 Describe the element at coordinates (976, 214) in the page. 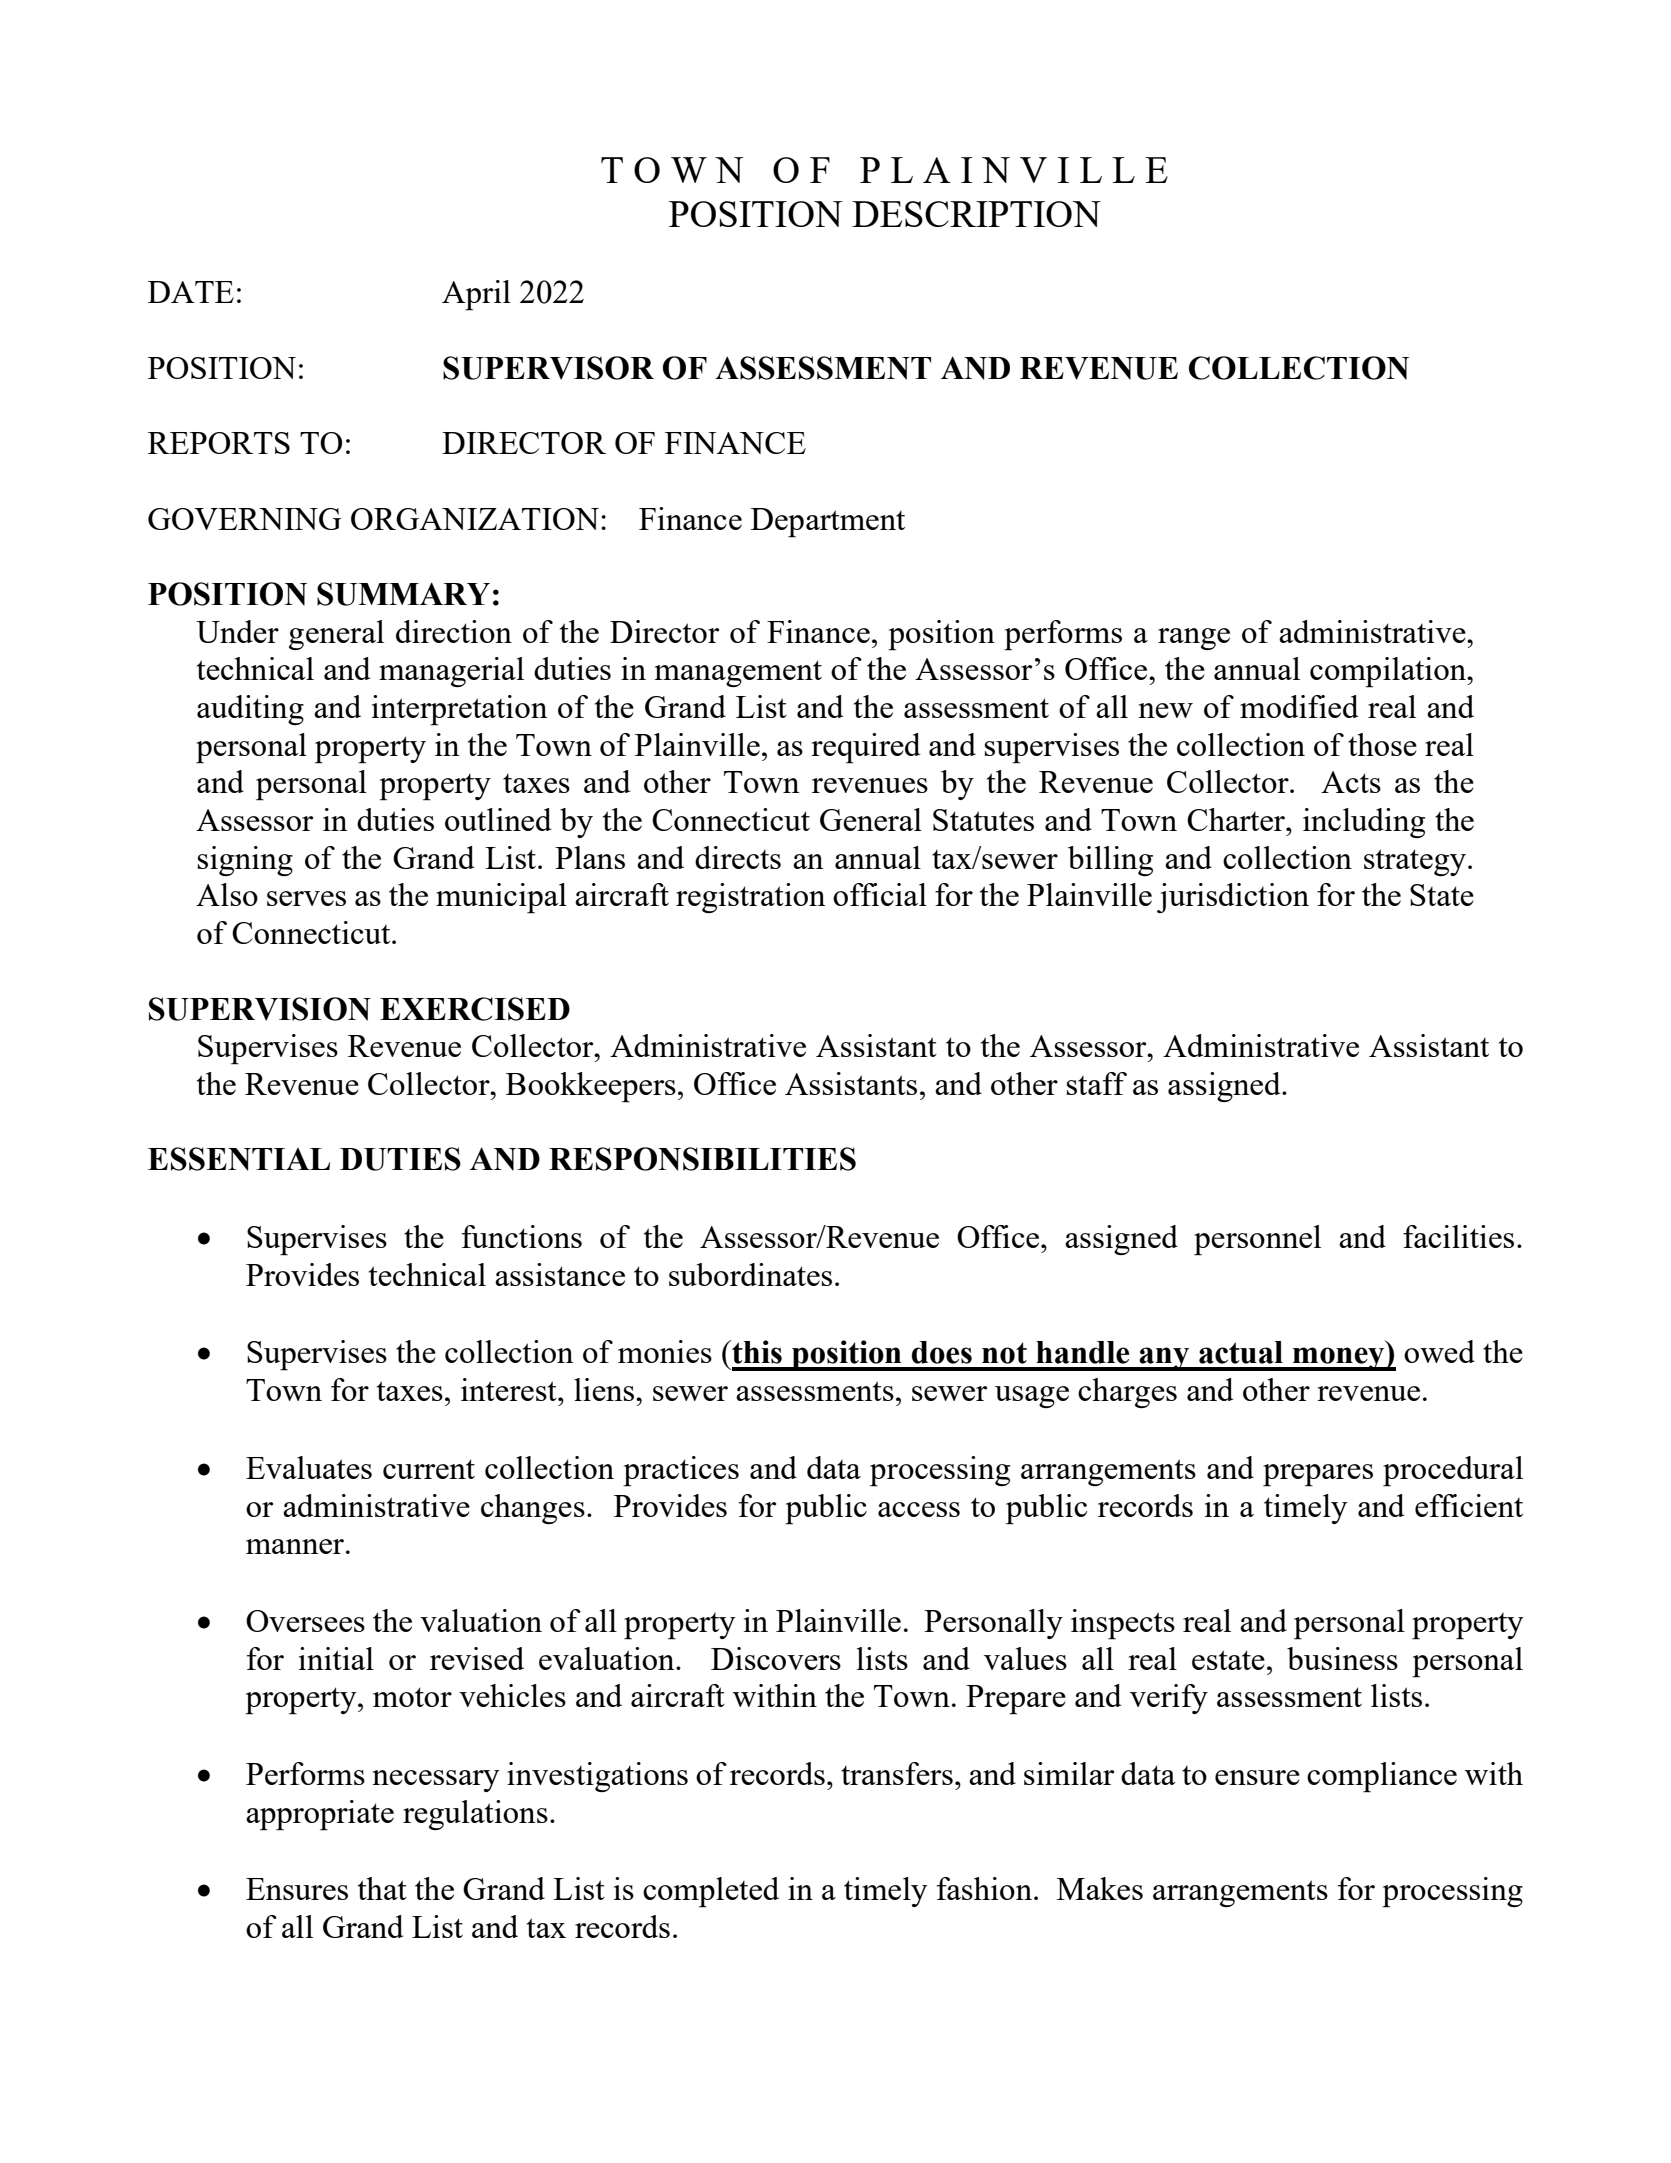

I see `DESCRIPTION` at that location.
